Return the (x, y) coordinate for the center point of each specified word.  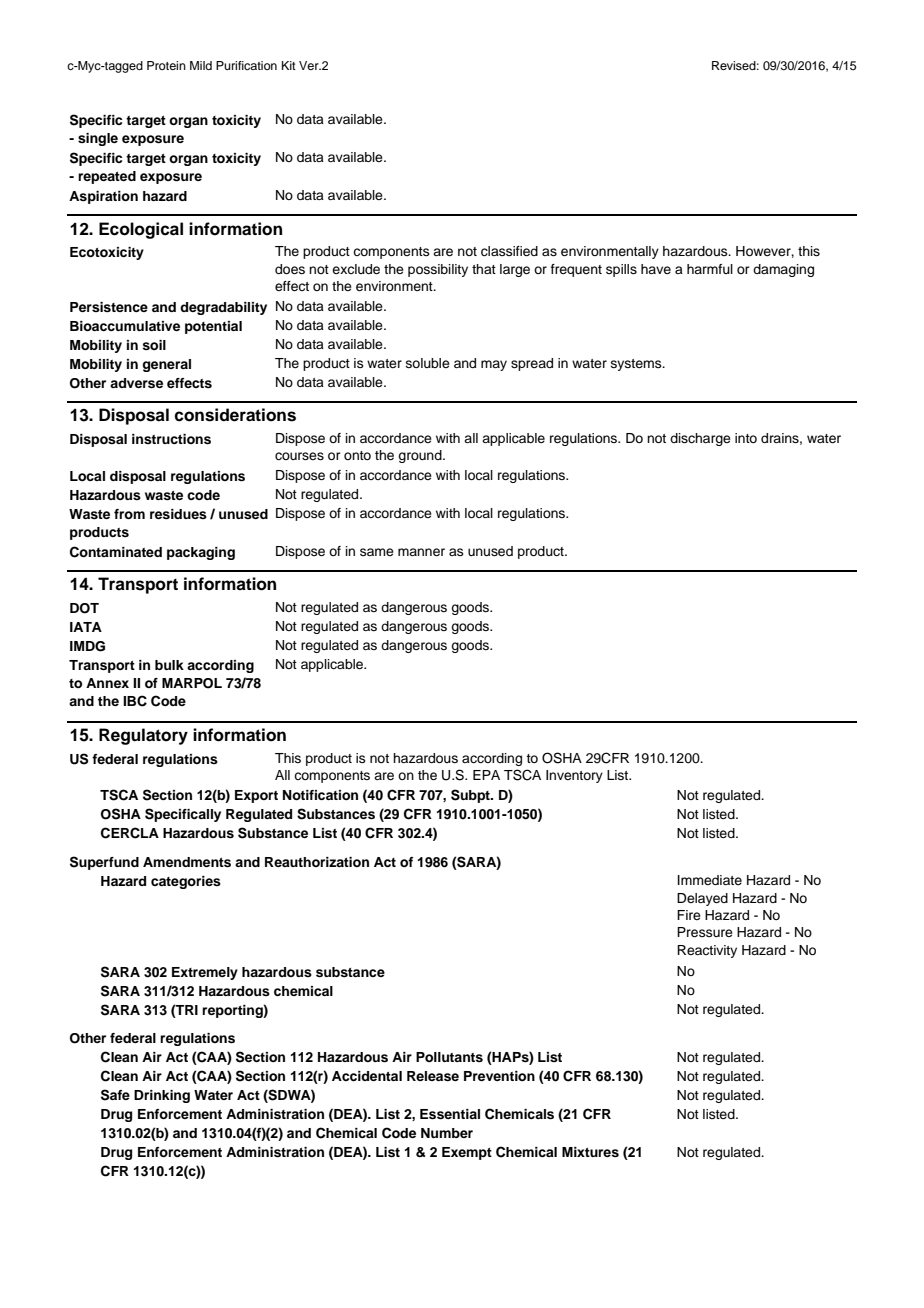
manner (421, 552)
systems (637, 365)
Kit (289, 65)
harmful (710, 269)
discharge (700, 439)
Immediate (710, 880)
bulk (169, 665)
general (166, 365)
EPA (486, 775)
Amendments (187, 862)
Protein (166, 65)
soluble (428, 363)
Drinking (162, 1096)
